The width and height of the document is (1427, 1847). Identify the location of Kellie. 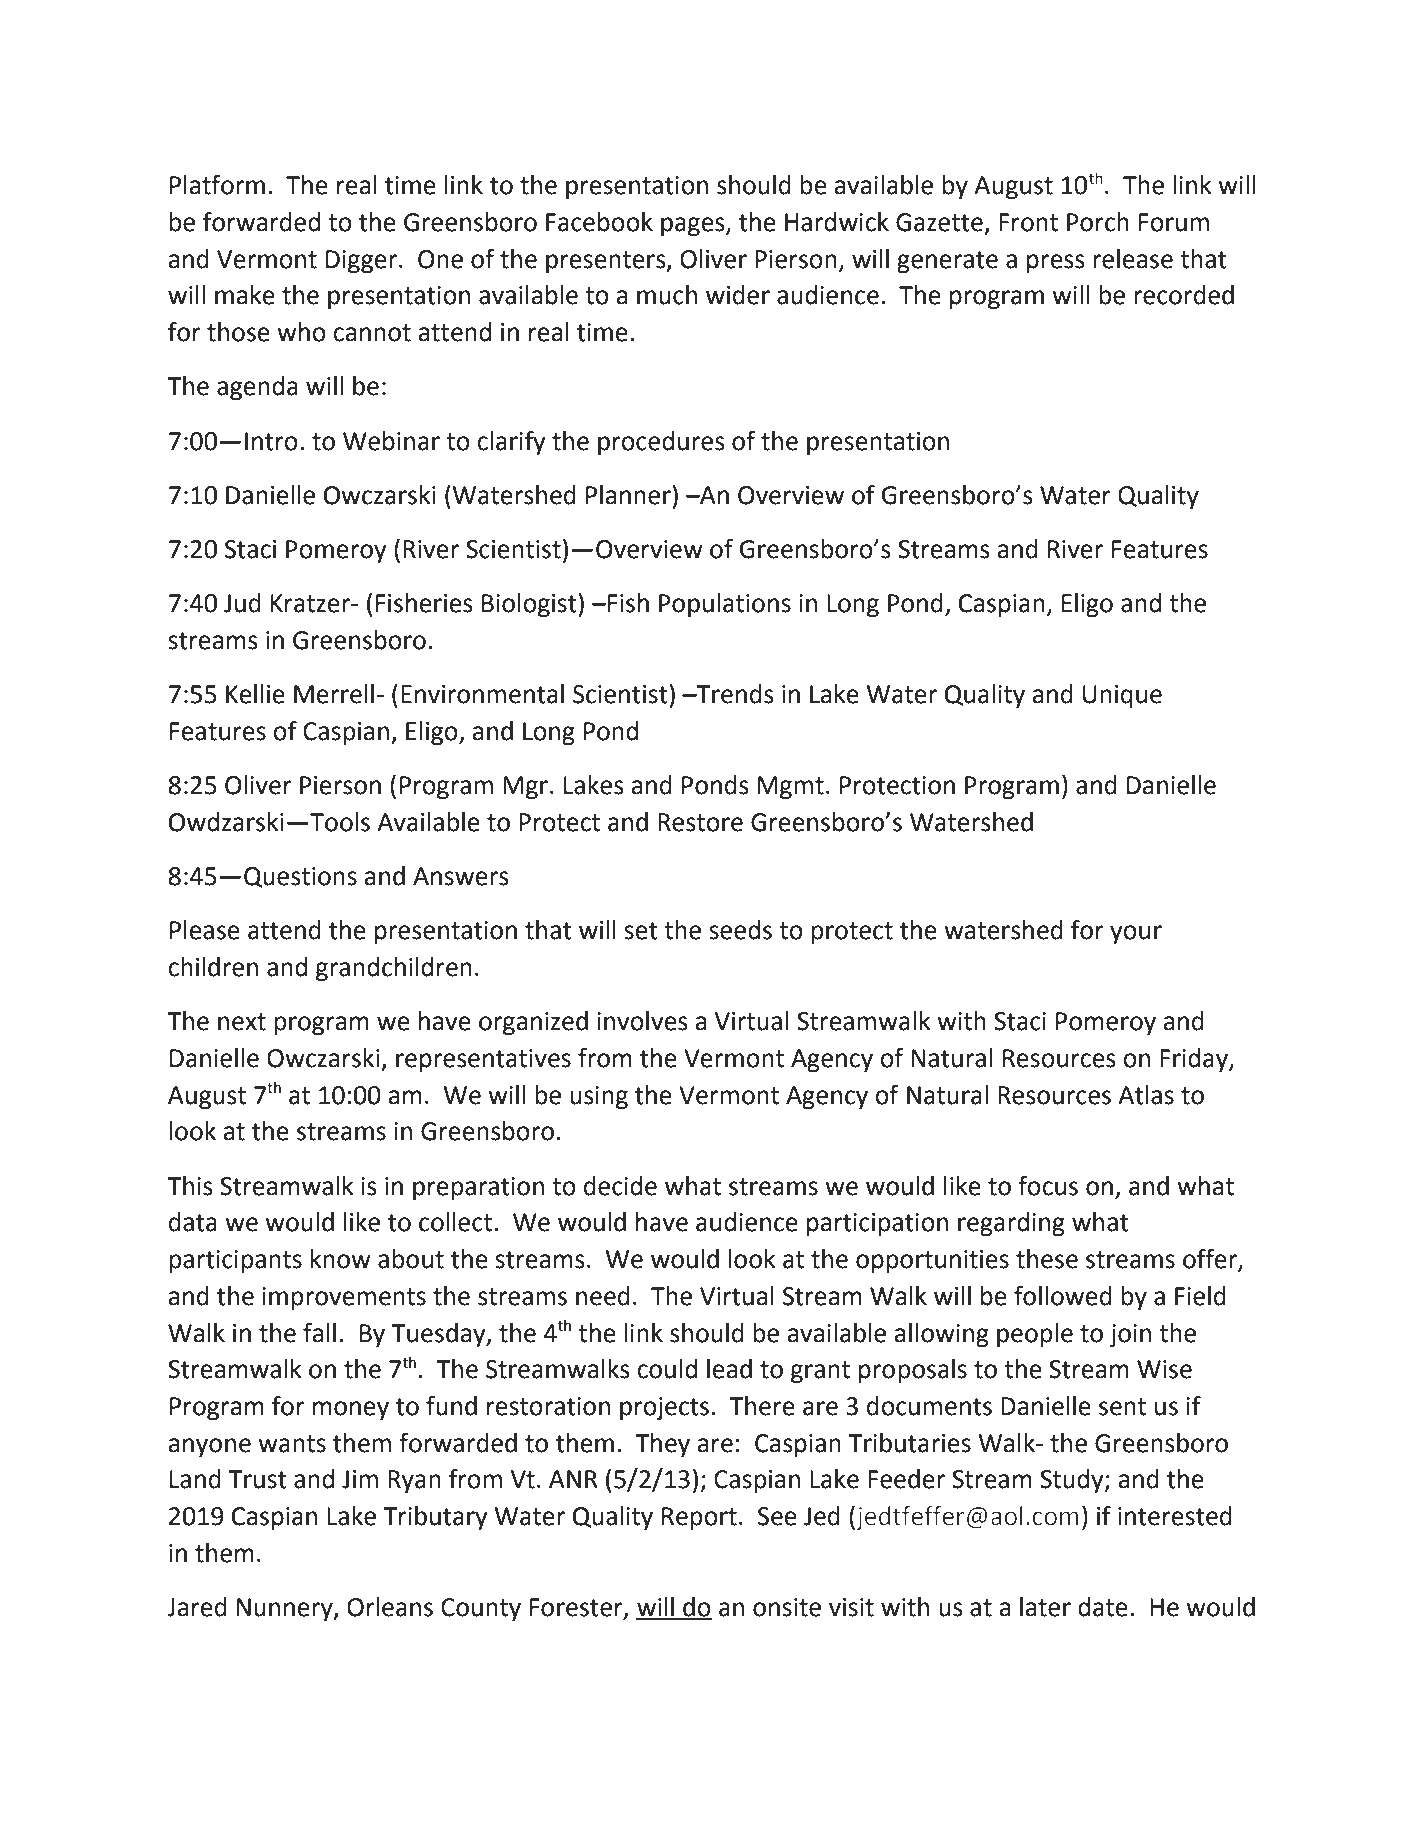
(255, 694).
